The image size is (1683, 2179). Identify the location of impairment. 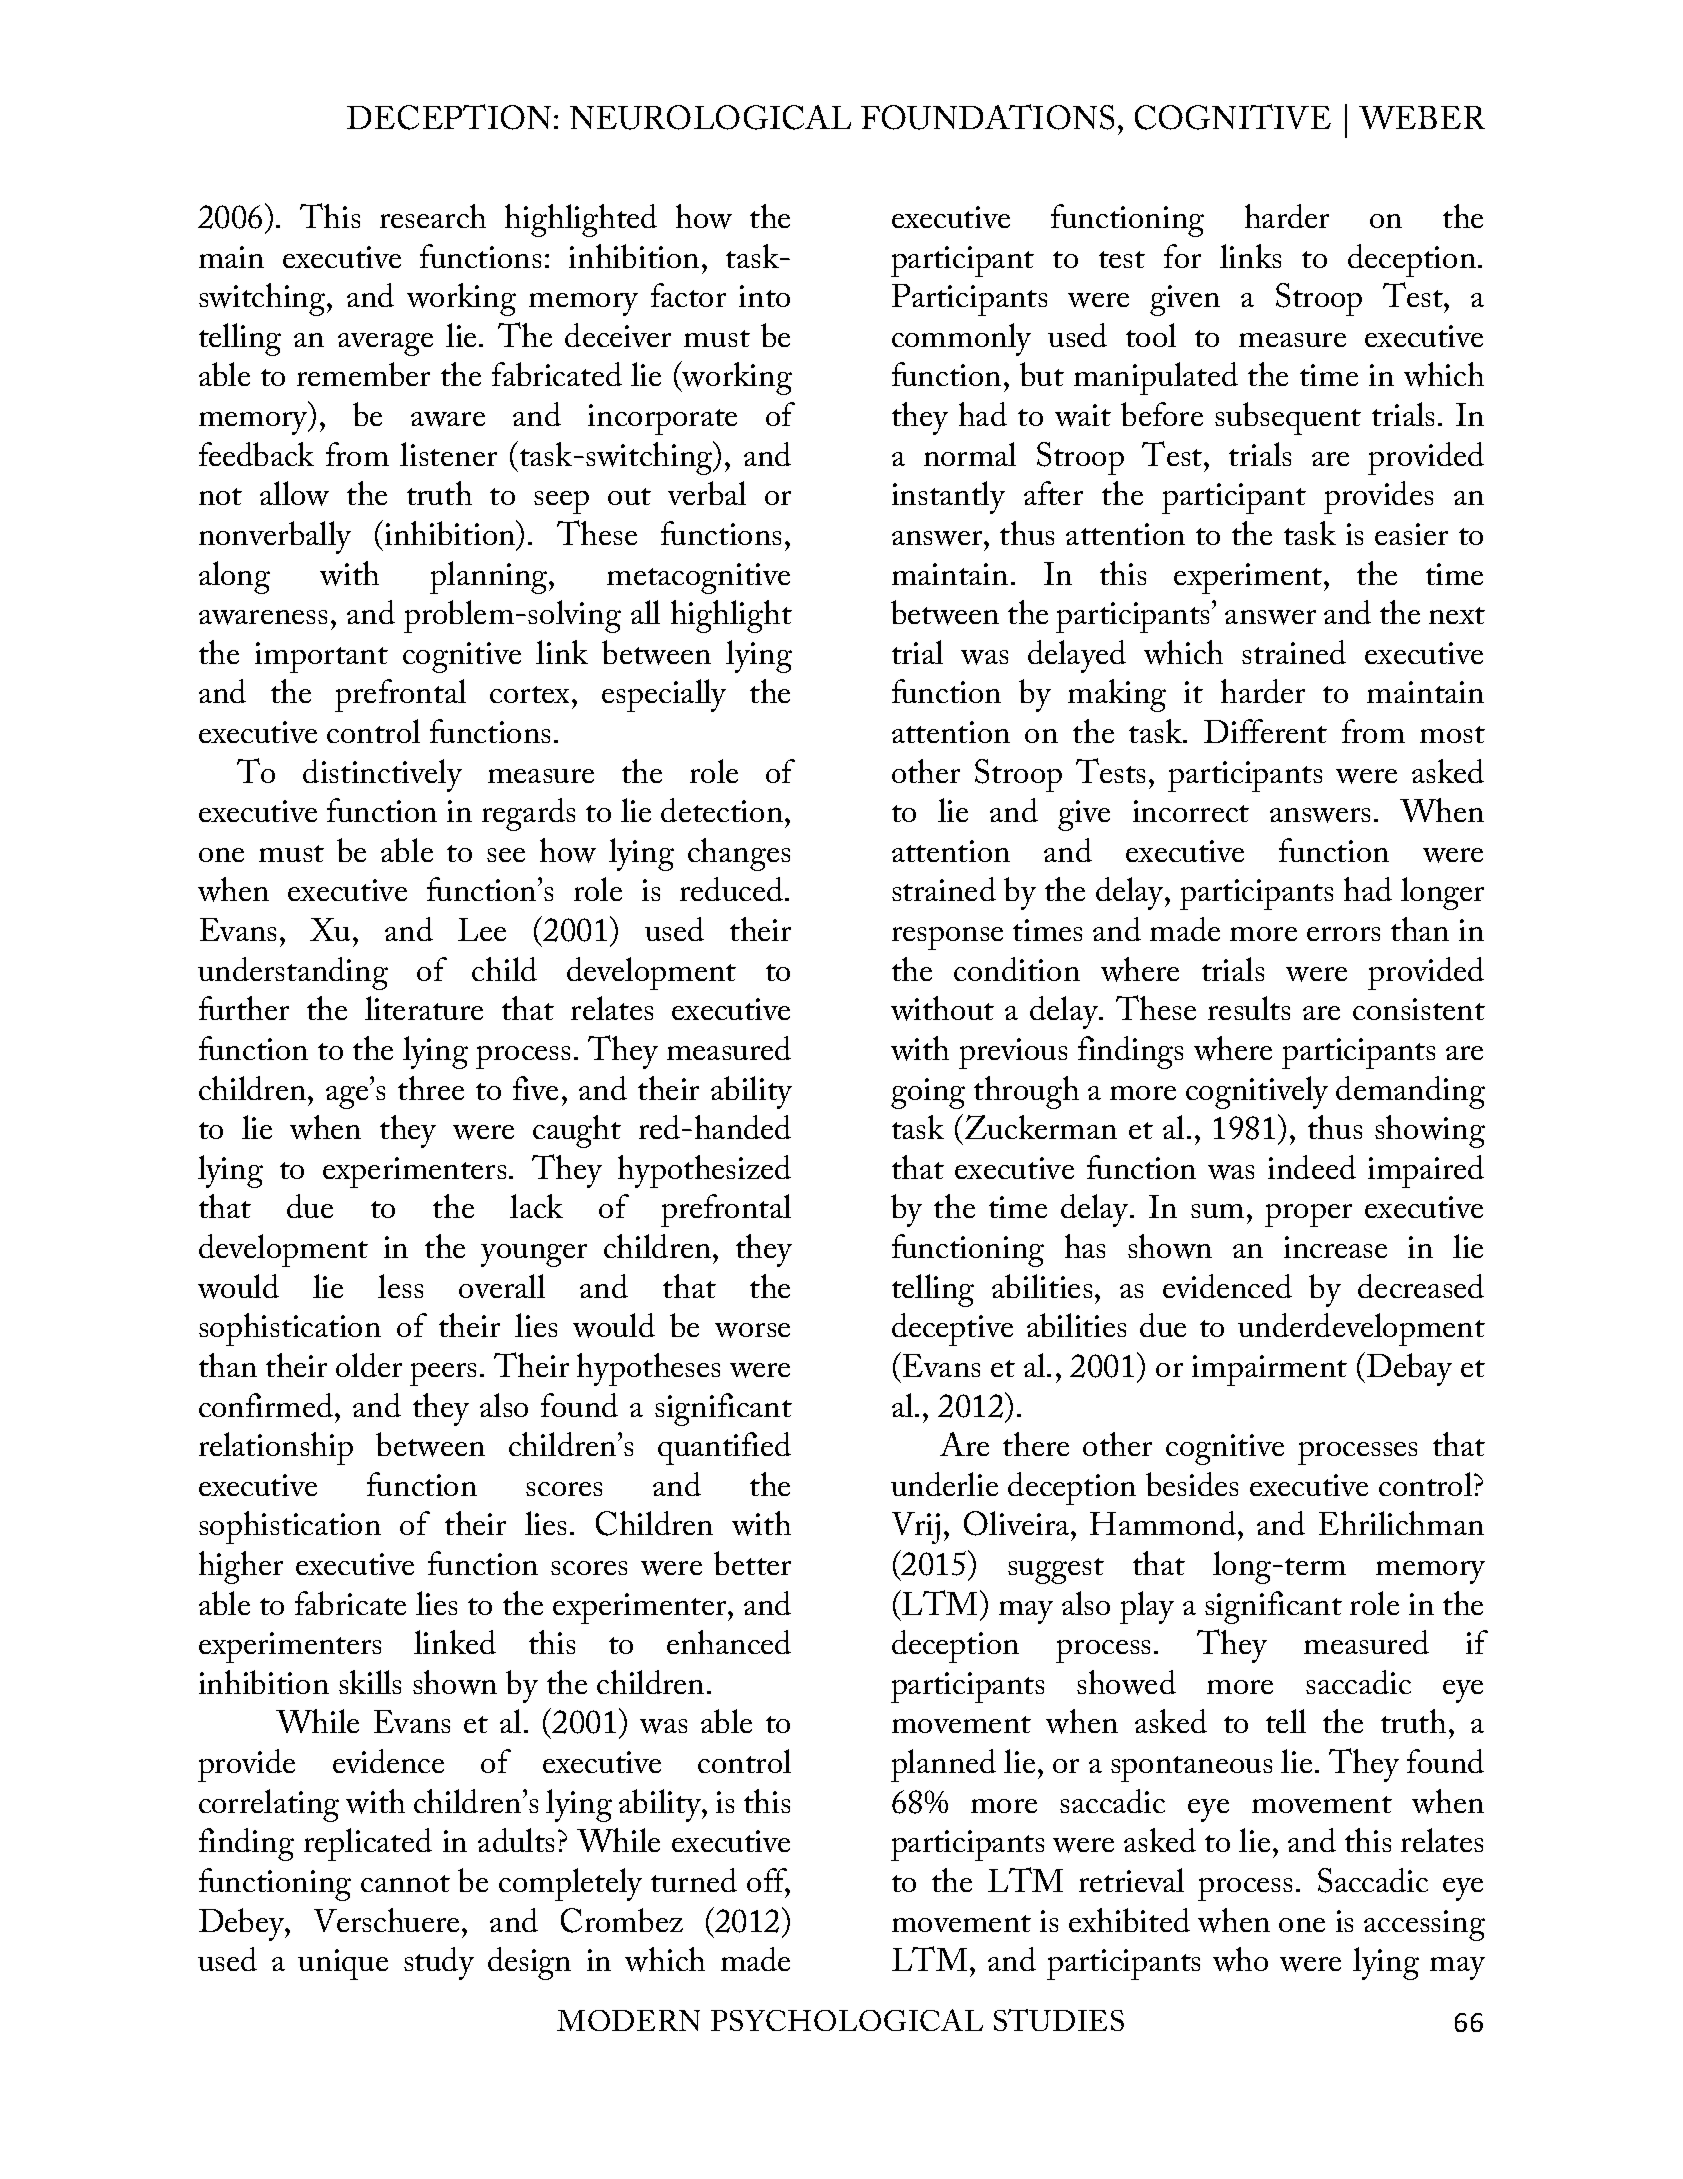
(1269, 1370).
